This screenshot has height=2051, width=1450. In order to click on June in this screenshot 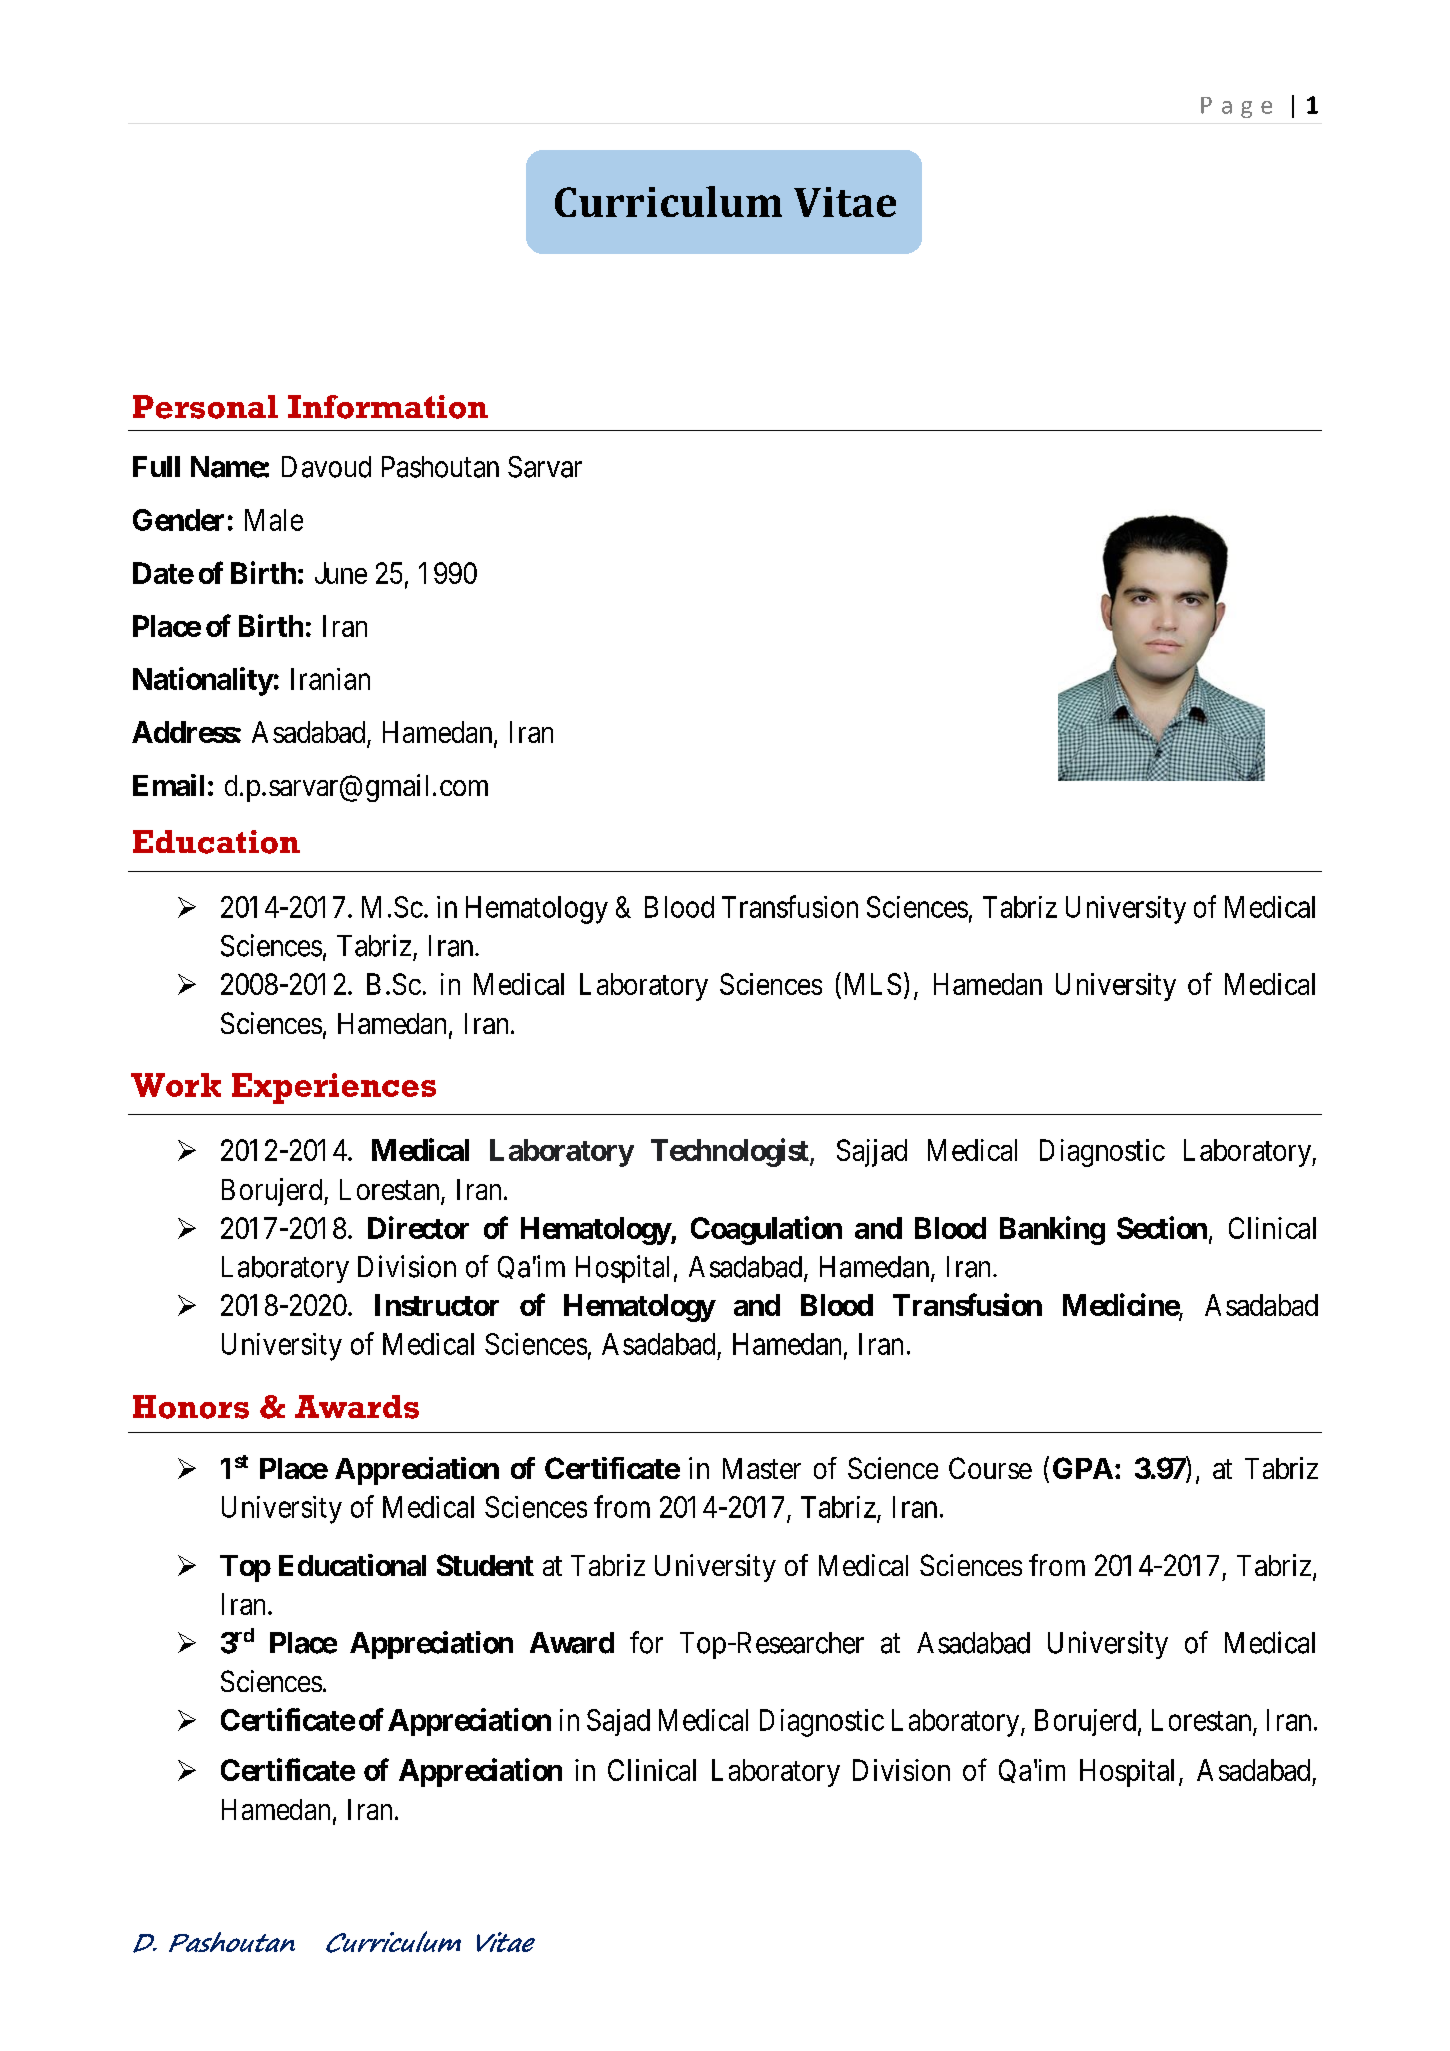, I will do `click(341, 573)`.
